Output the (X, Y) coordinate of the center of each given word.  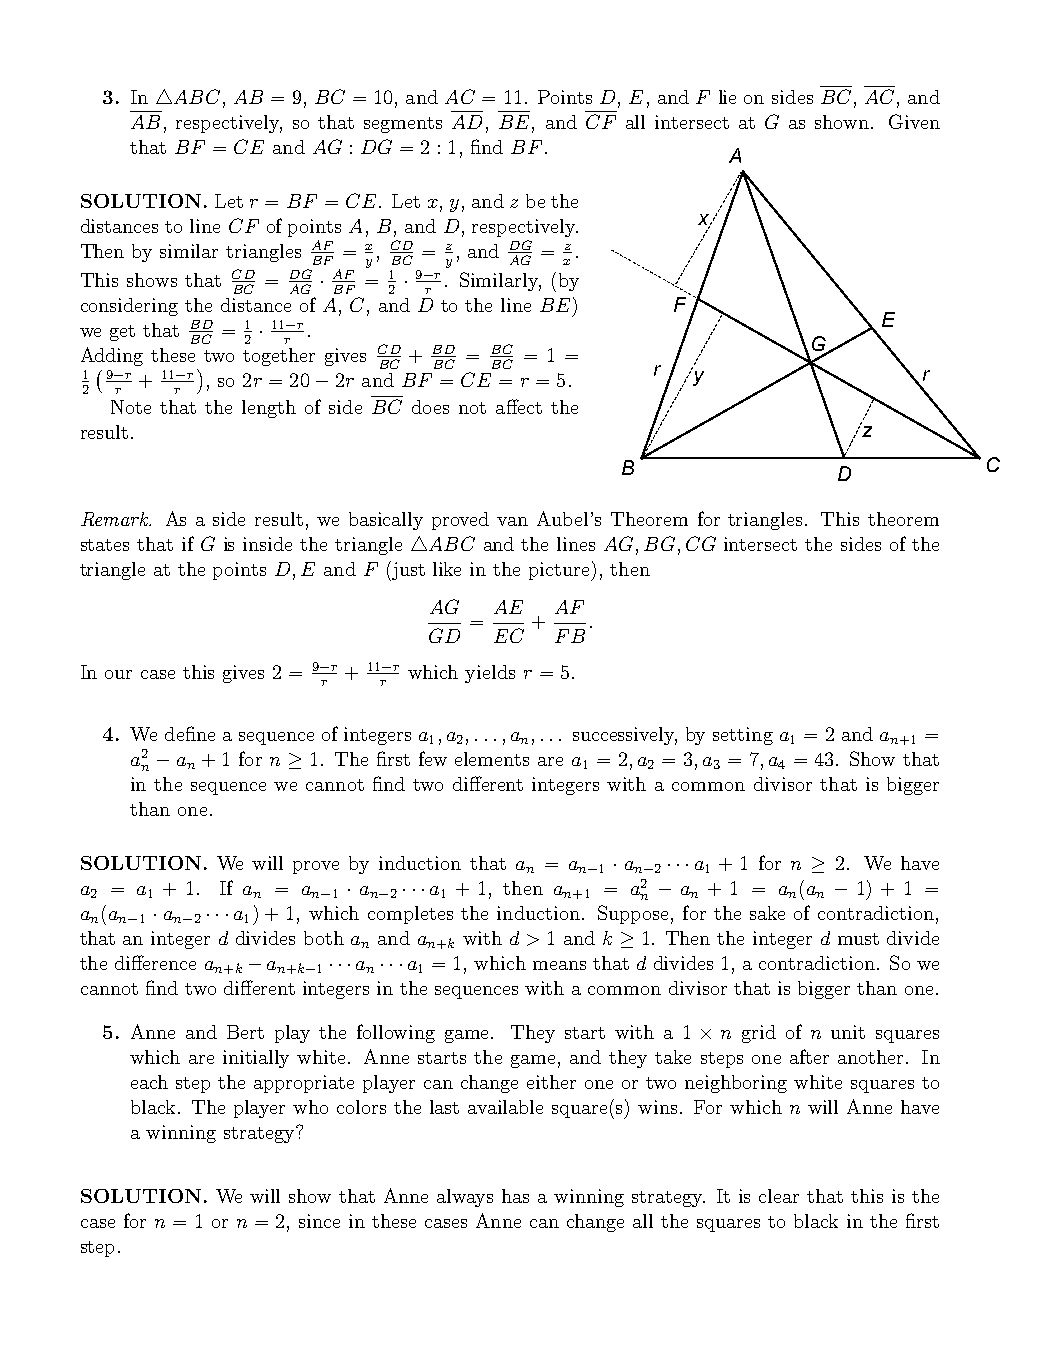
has (515, 1196)
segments (403, 125)
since (319, 1221)
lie (727, 97)
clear (779, 1196)
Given (914, 121)
